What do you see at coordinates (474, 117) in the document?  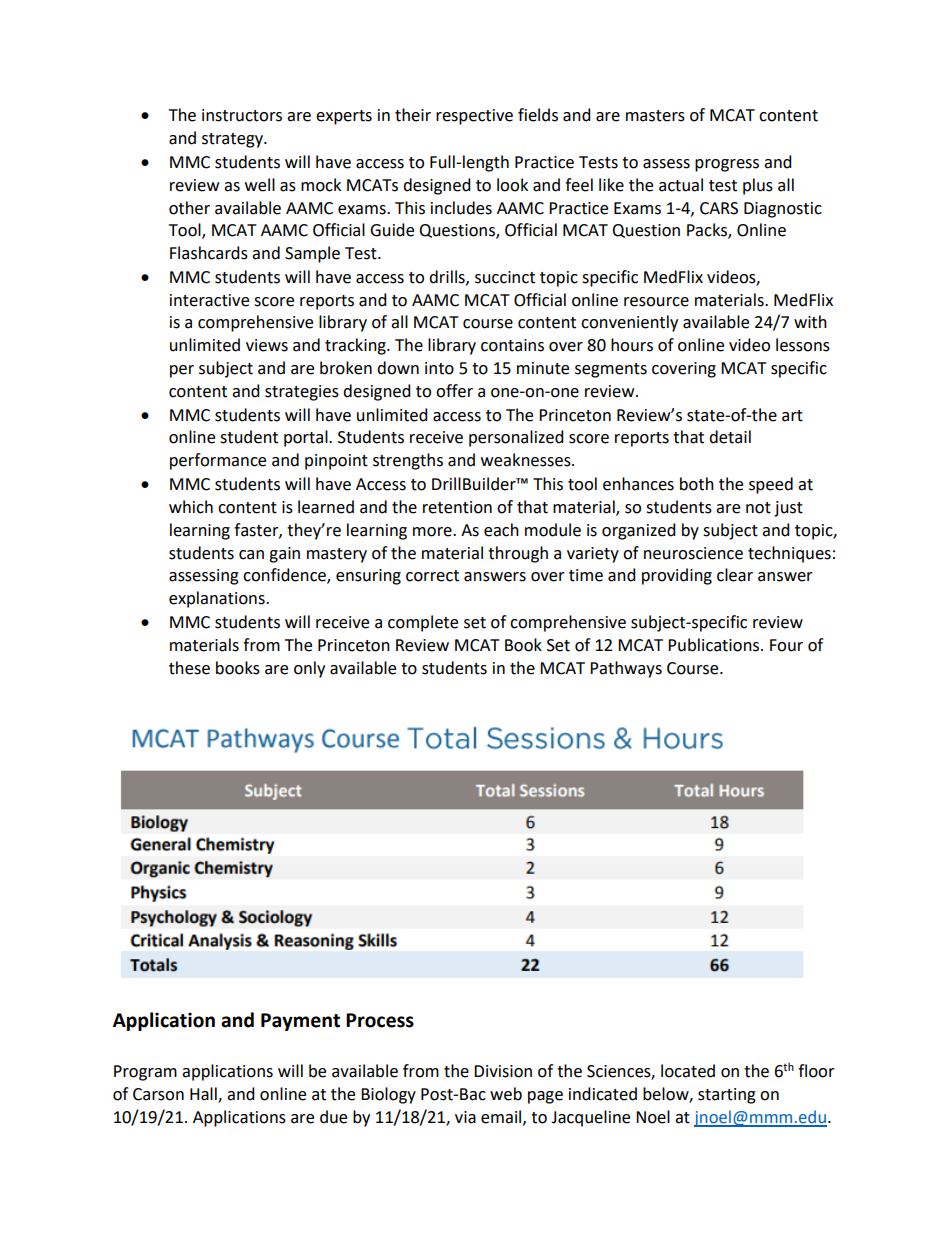 I see `respective` at bounding box center [474, 117].
